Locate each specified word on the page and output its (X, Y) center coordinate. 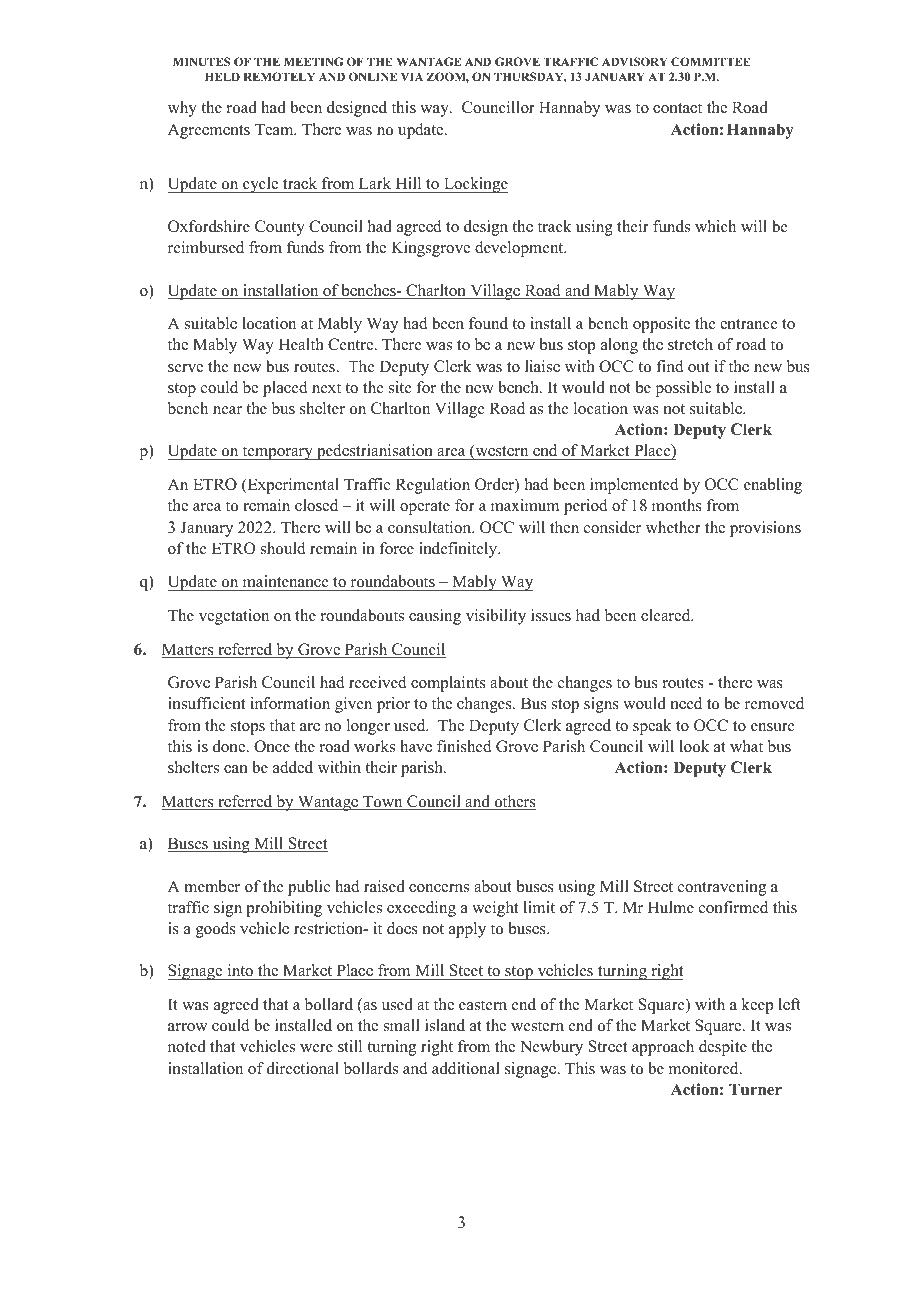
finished (464, 746)
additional (466, 1068)
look (694, 746)
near (227, 410)
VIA (412, 76)
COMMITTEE (711, 61)
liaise (542, 366)
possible (683, 389)
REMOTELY (279, 76)
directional (303, 1068)
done (230, 746)
